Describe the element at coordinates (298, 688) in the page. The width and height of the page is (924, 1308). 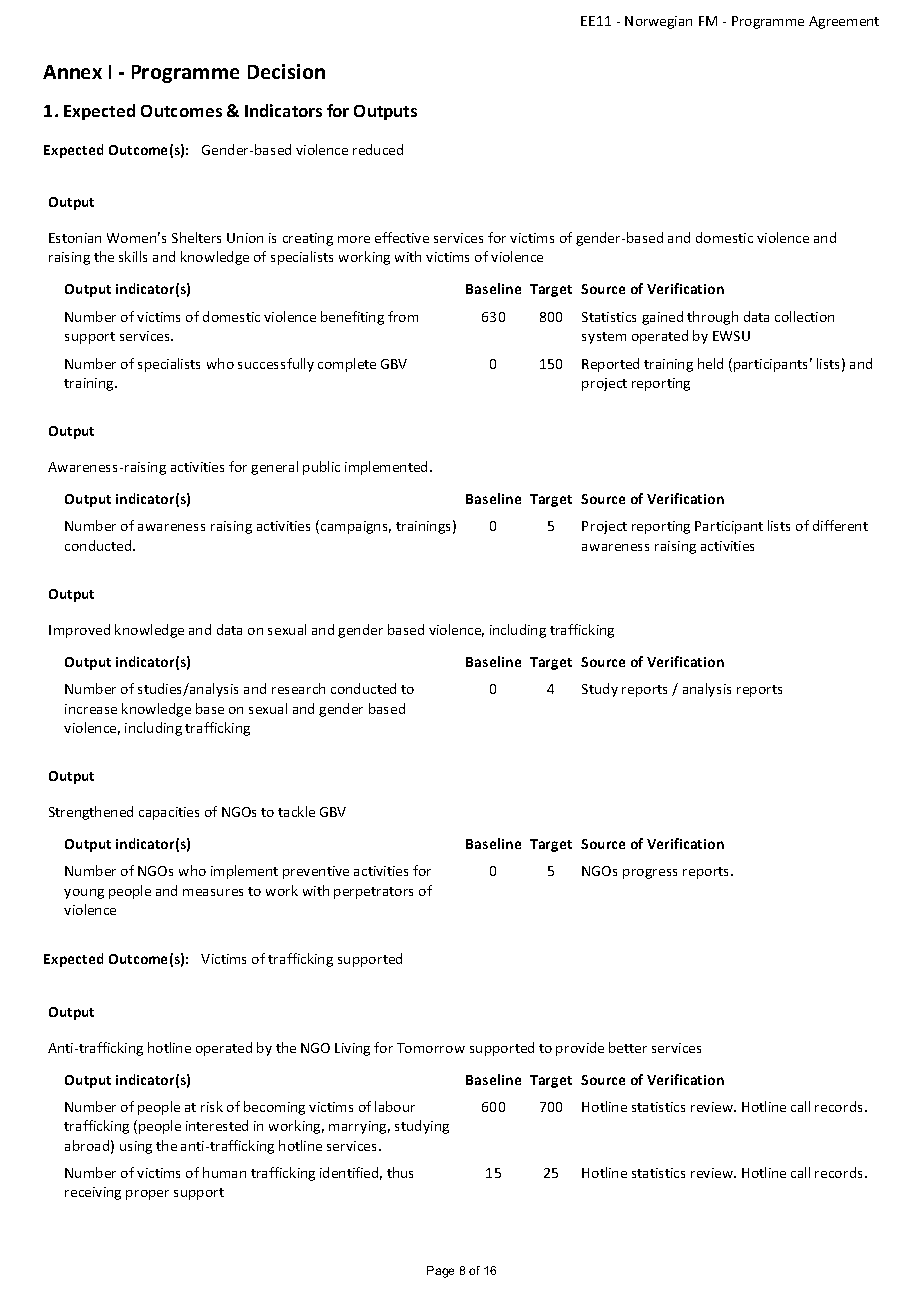
I see `research` at that location.
